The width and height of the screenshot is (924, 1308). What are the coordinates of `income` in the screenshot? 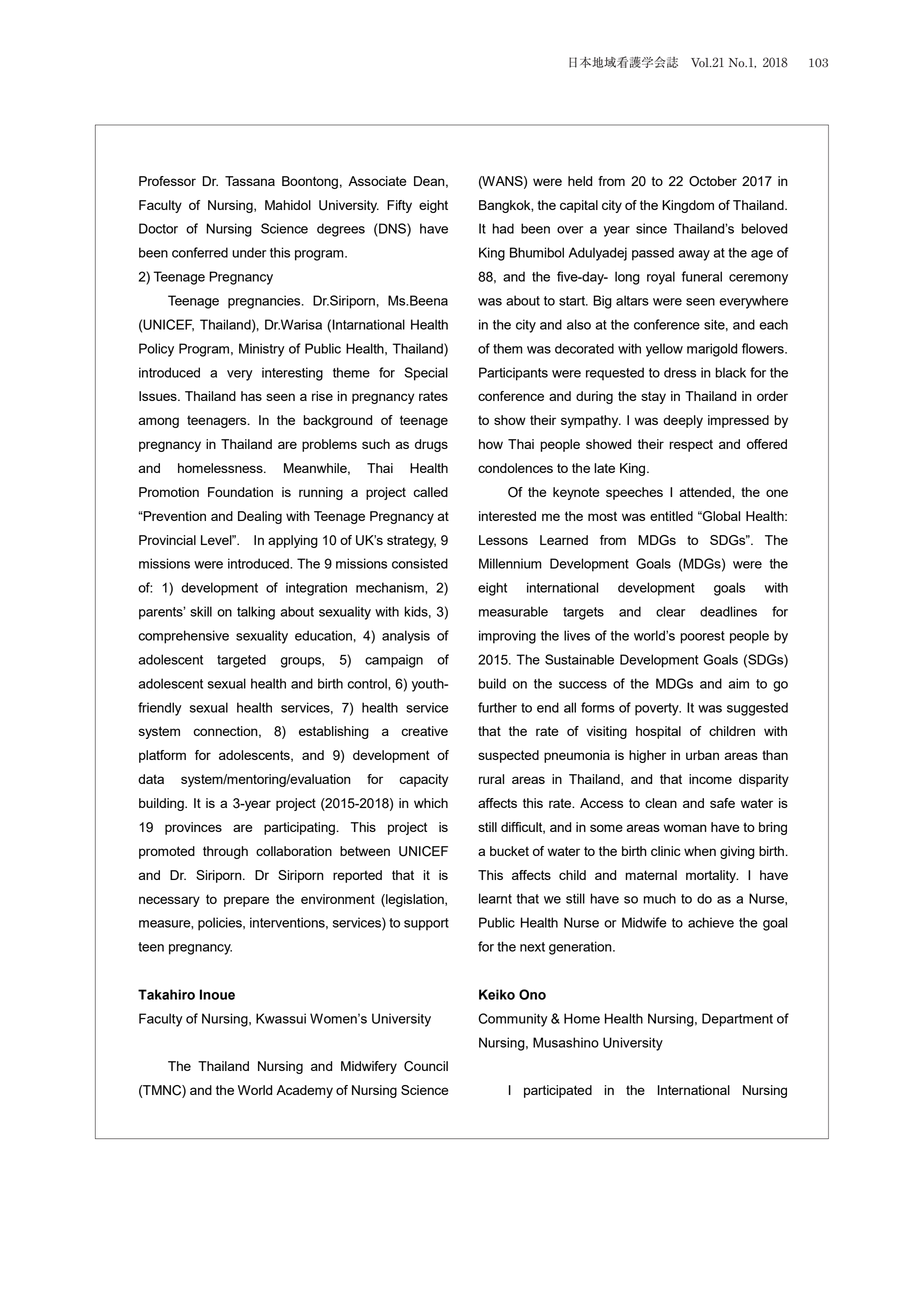 It's located at (710, 779).
